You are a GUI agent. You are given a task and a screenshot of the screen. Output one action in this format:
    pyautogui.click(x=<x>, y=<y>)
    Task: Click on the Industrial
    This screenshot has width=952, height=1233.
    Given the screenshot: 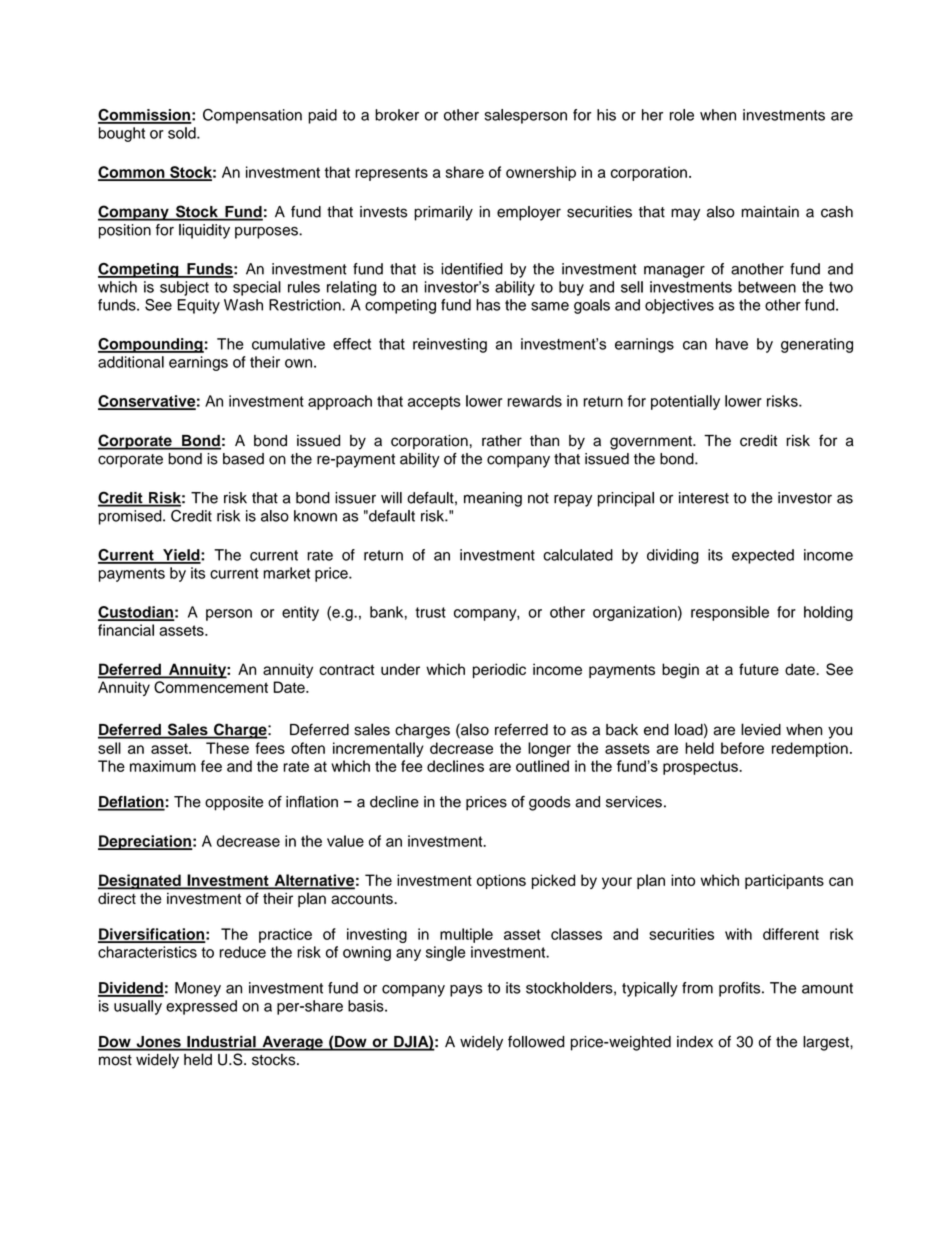 What is the action you would take?
    pyautogui.click(x=221, y=1042)
